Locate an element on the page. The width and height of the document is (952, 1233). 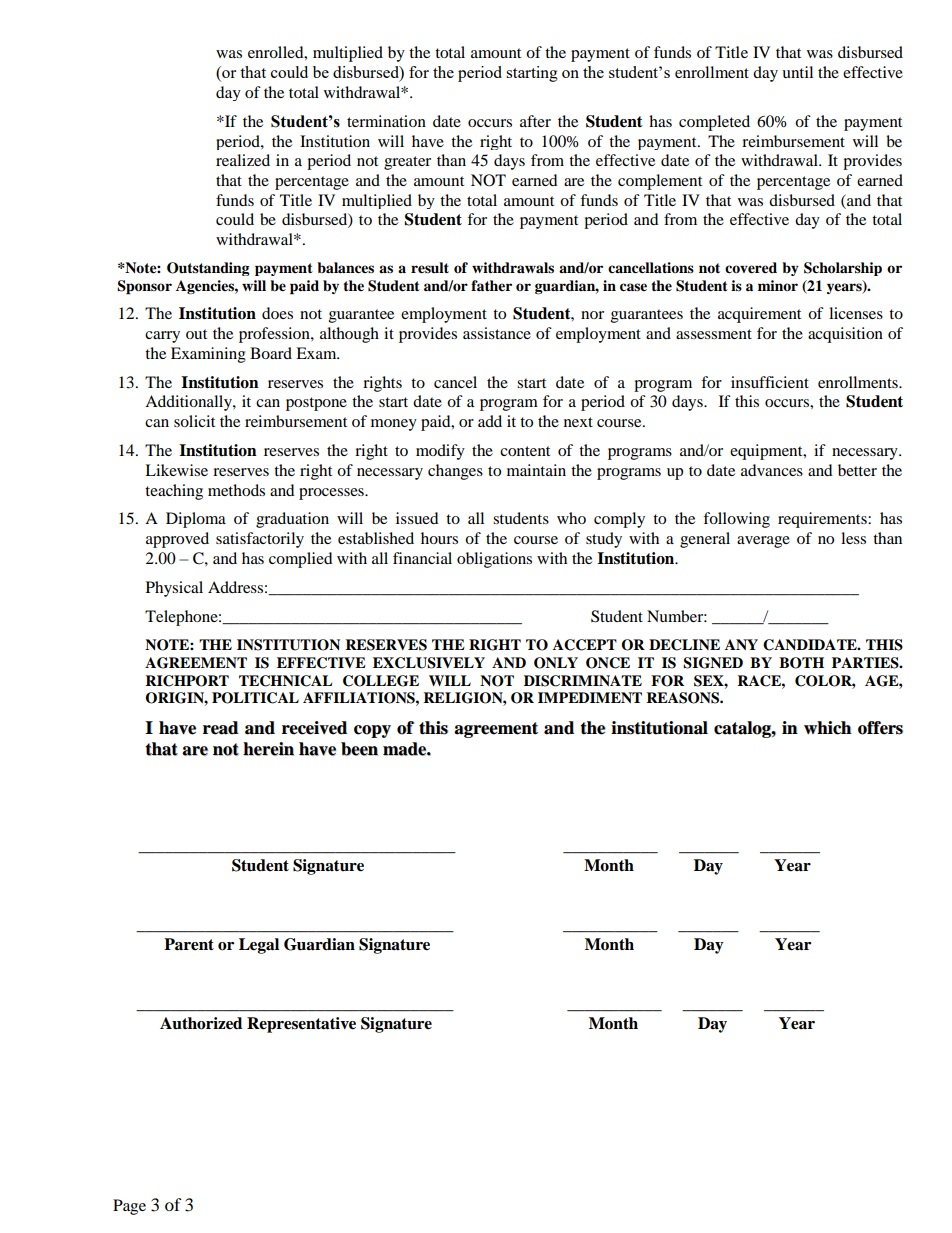
POLITICAL is located at coordinates (255, 698).
